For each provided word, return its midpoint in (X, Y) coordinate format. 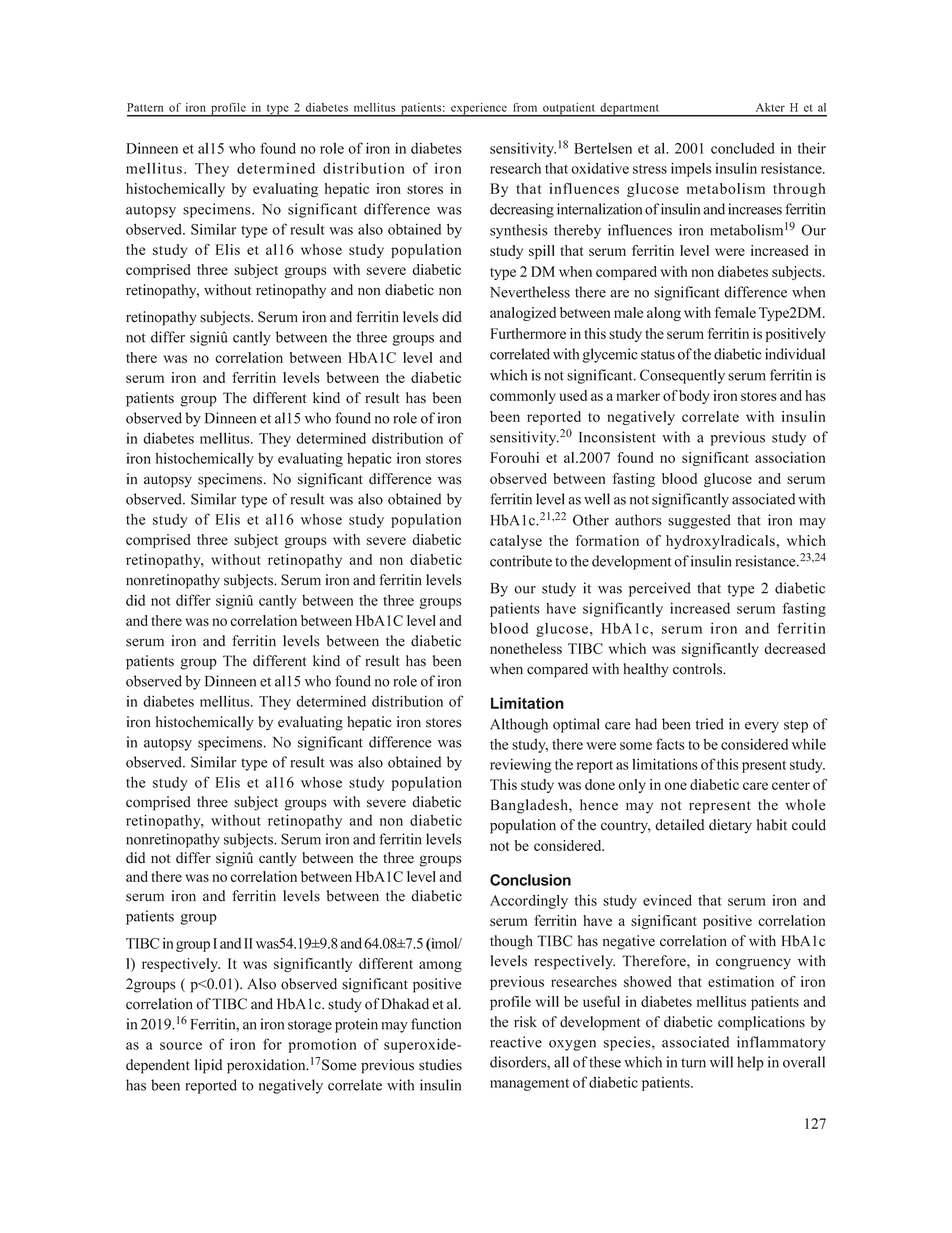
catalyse (516, 542)
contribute (521, 561)
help (750, 1063)
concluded (743, 148)
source (181, 1046)
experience (479, 110)
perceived (660, 589)
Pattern (145, 107)
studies (440, 1065)
